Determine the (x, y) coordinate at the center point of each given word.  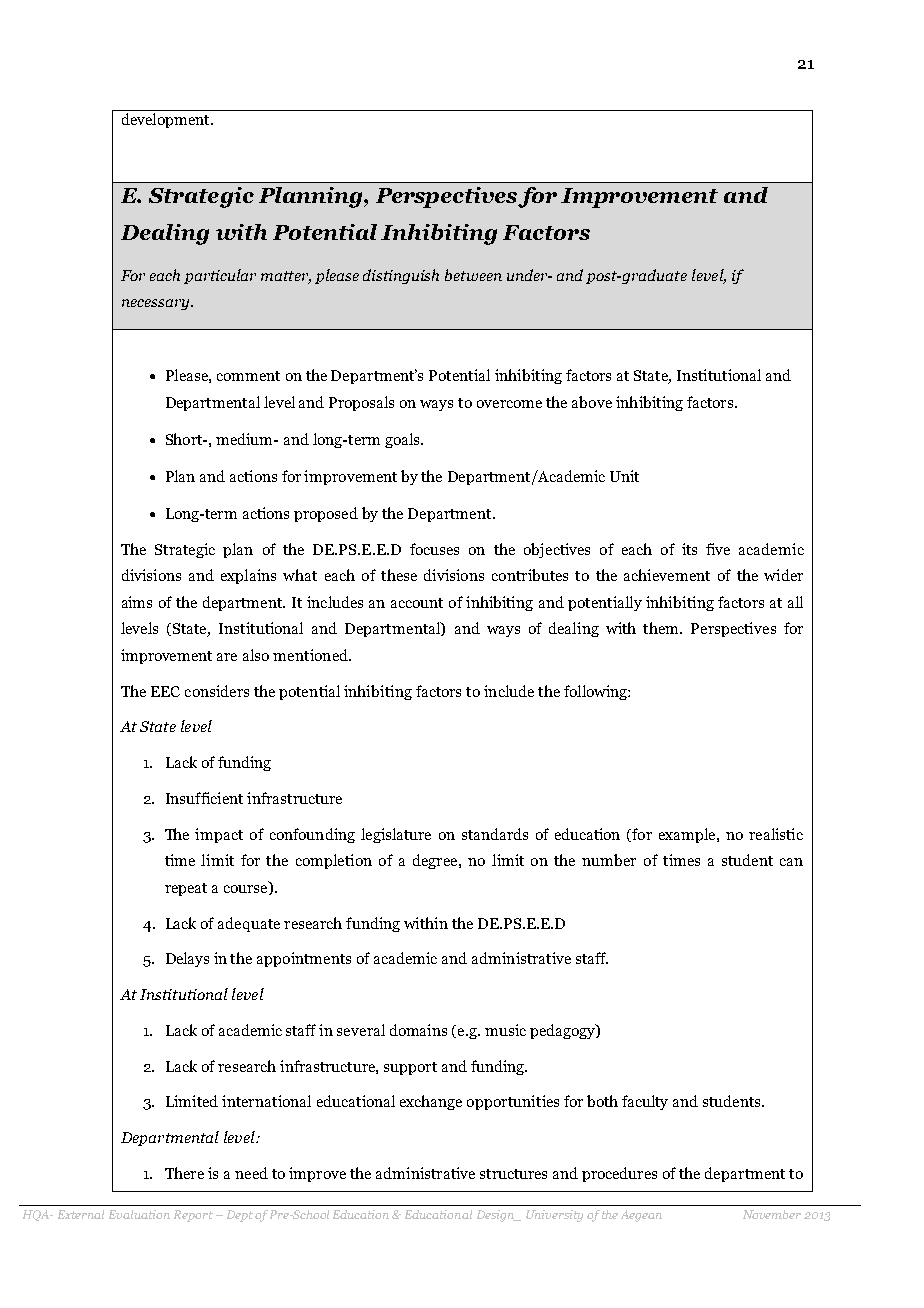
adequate (249, 924)
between (473, 275)
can (791, 862)
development (167, 120)
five (718, 549)
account (417, 603)
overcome (509, 404)
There (184, 1173)
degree (436, 861)
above (592, 402)
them (662, 628)
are (227, 657)
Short (185, 439)
